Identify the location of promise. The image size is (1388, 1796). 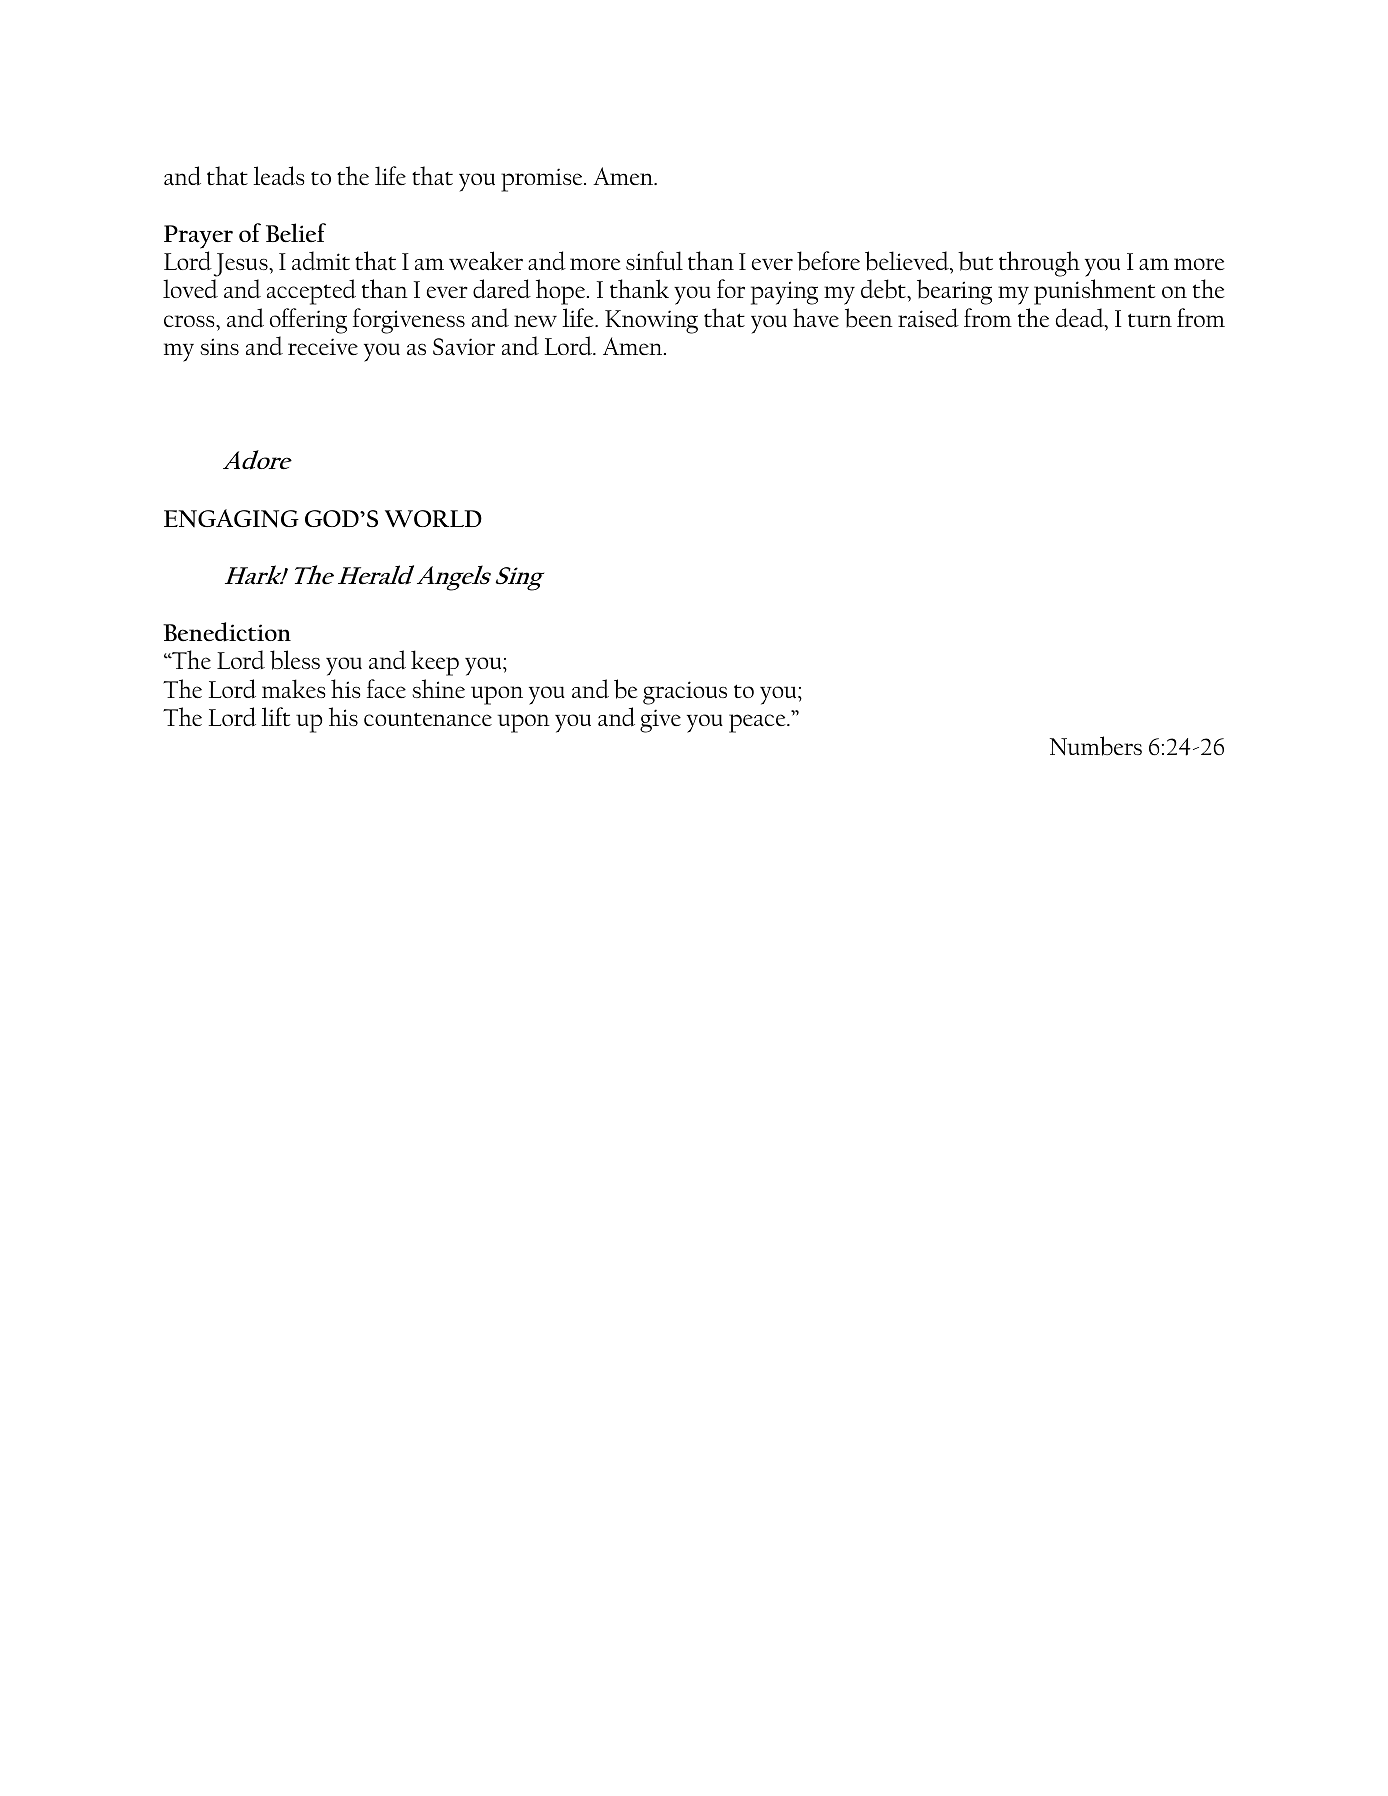
(543, 180).
